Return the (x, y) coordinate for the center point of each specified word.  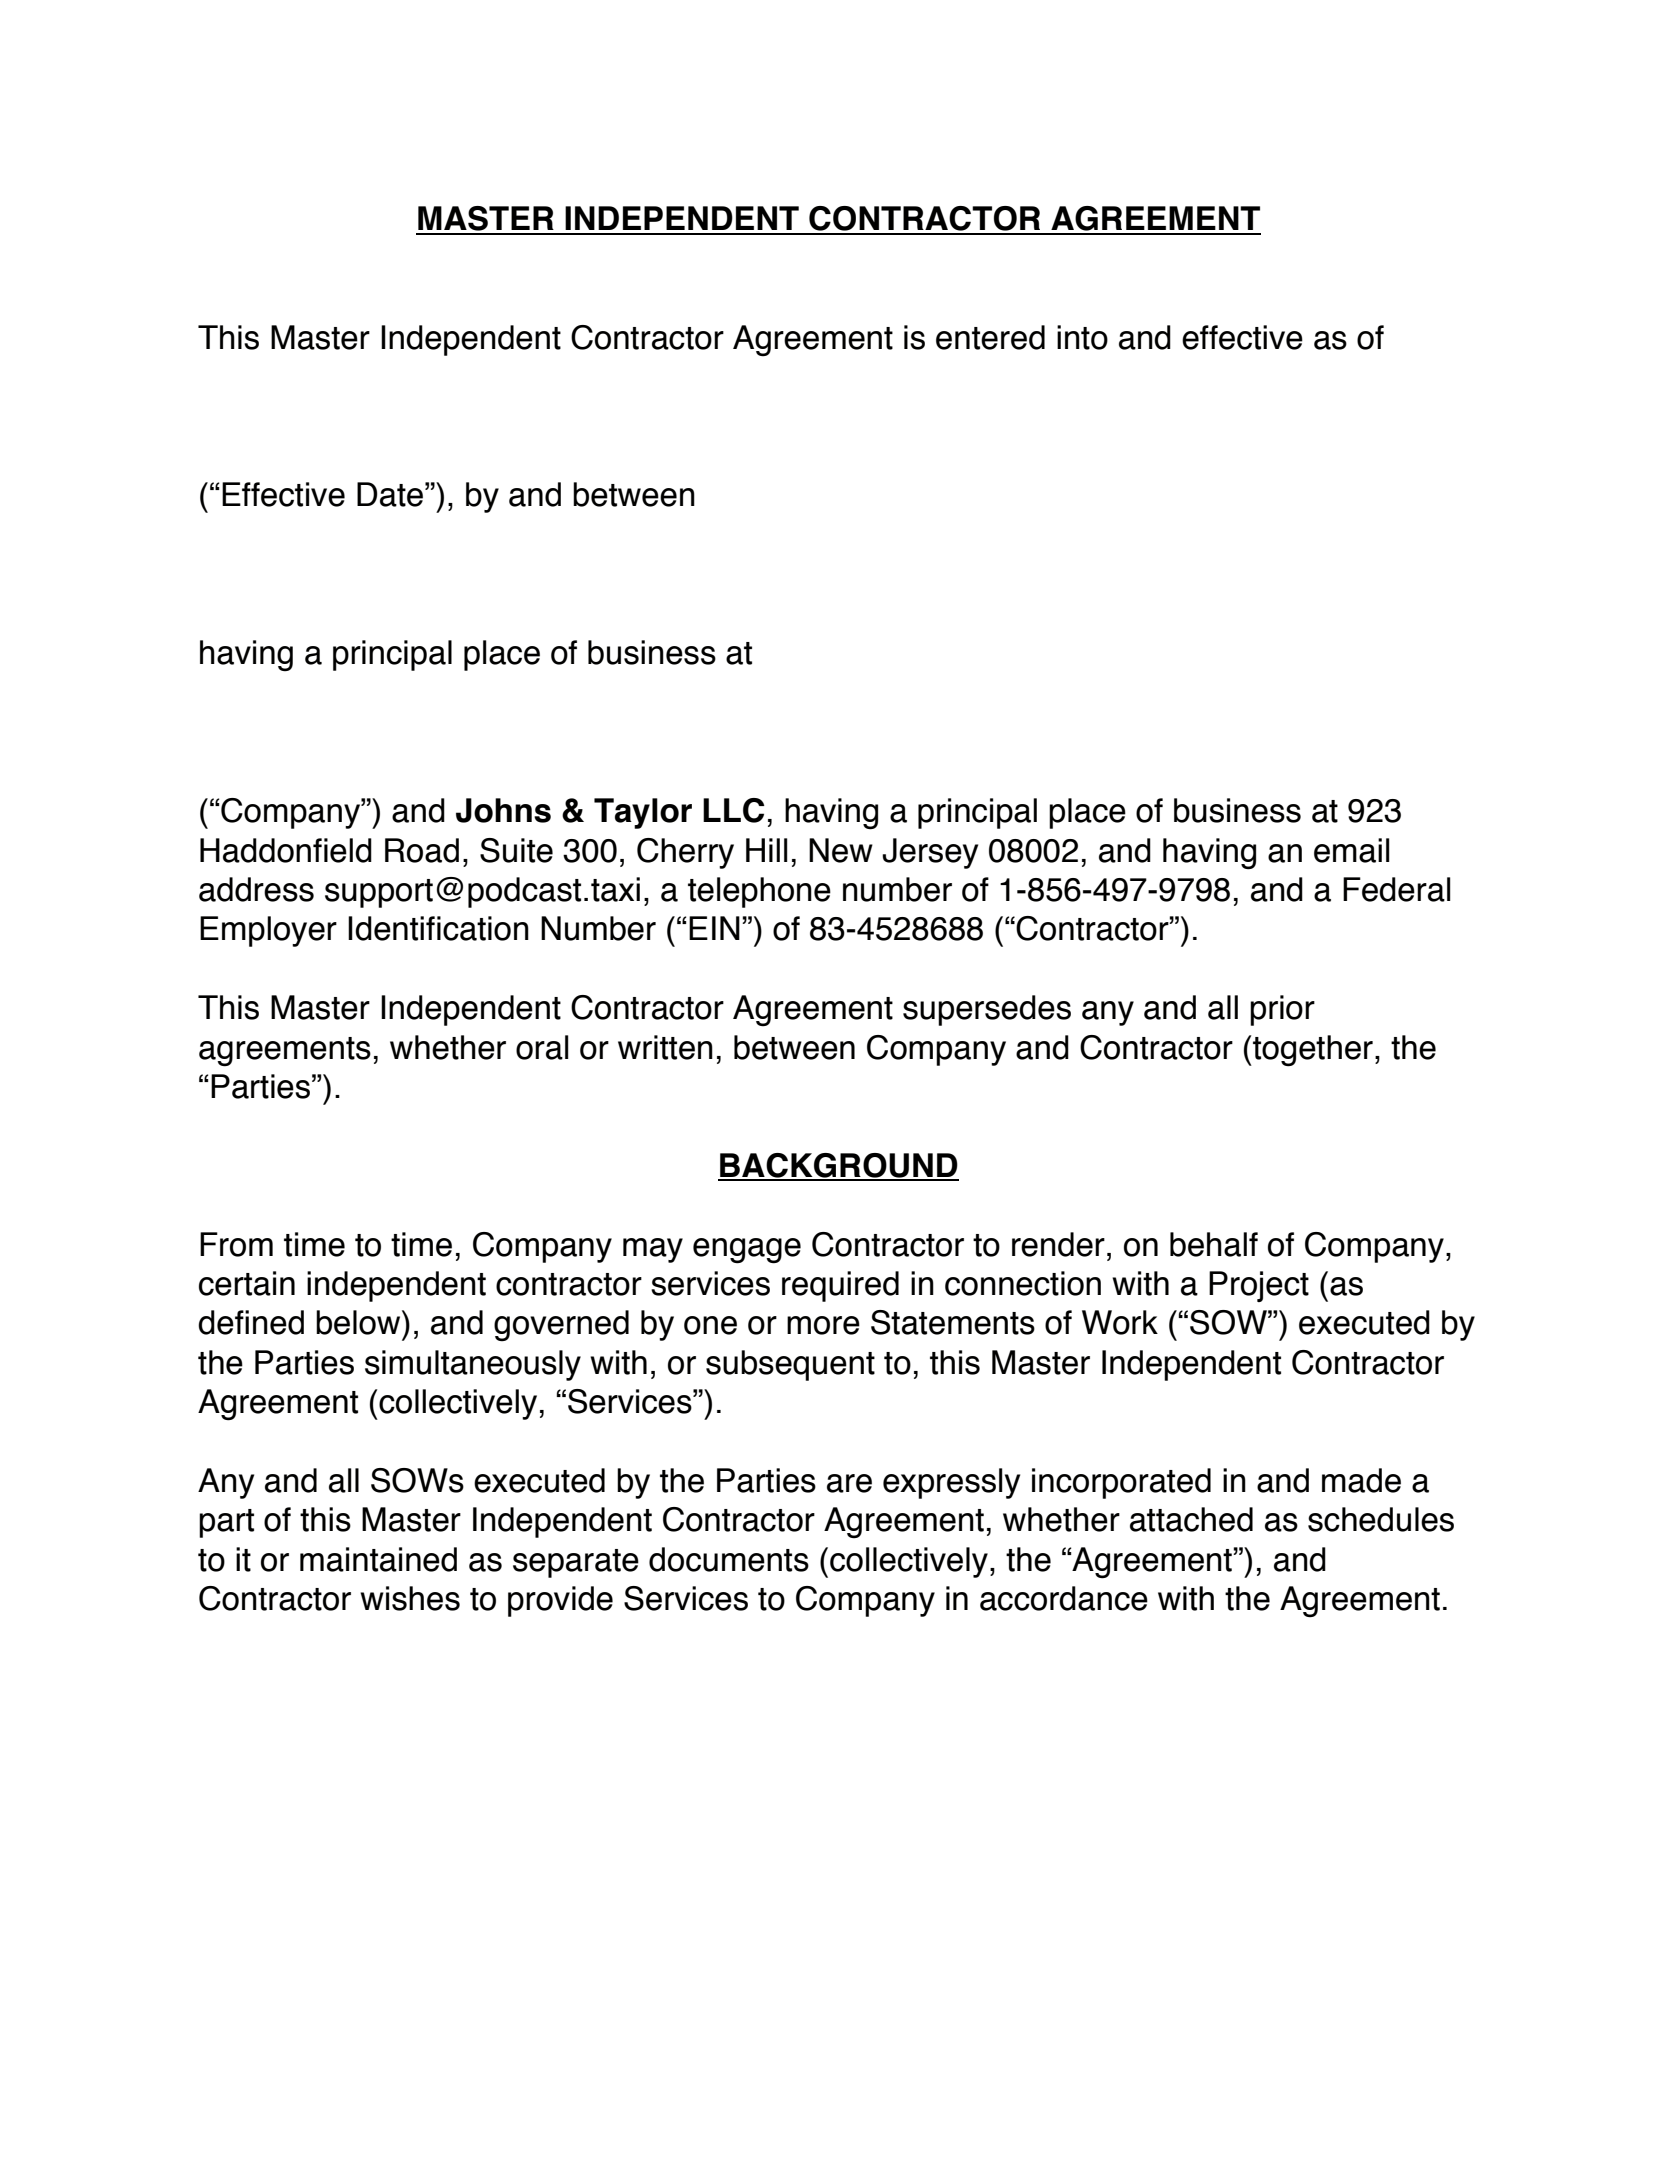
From (236, 1244)
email (1352, 850)
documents (729, 1559)
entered (990, 337)
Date (390, 494)
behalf (1214, 1244)
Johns (503, 810)
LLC (734, 810)
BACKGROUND (838, 1166)
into (1082, 337)
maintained (378, 1559)
